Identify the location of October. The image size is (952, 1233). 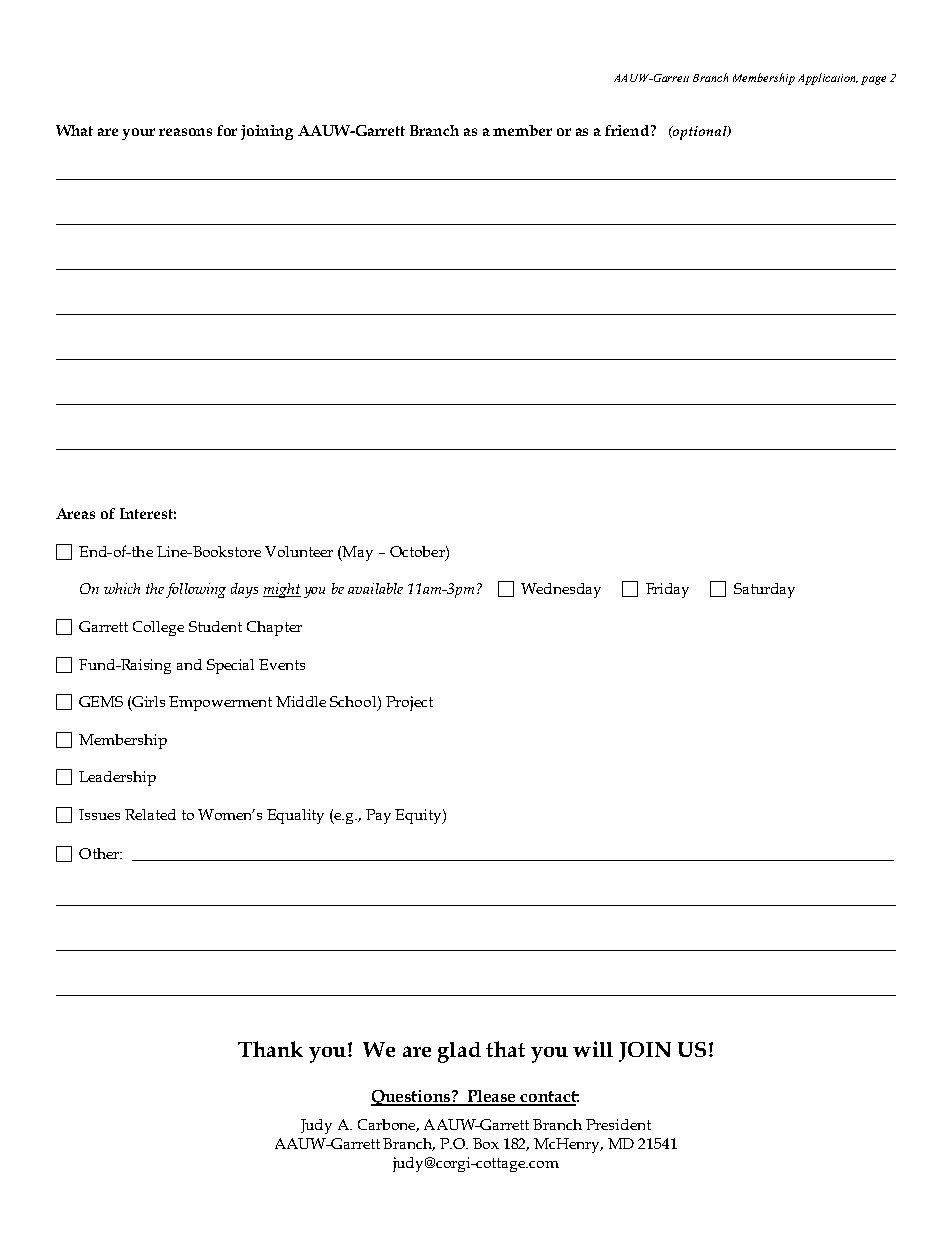
(418, 551).
